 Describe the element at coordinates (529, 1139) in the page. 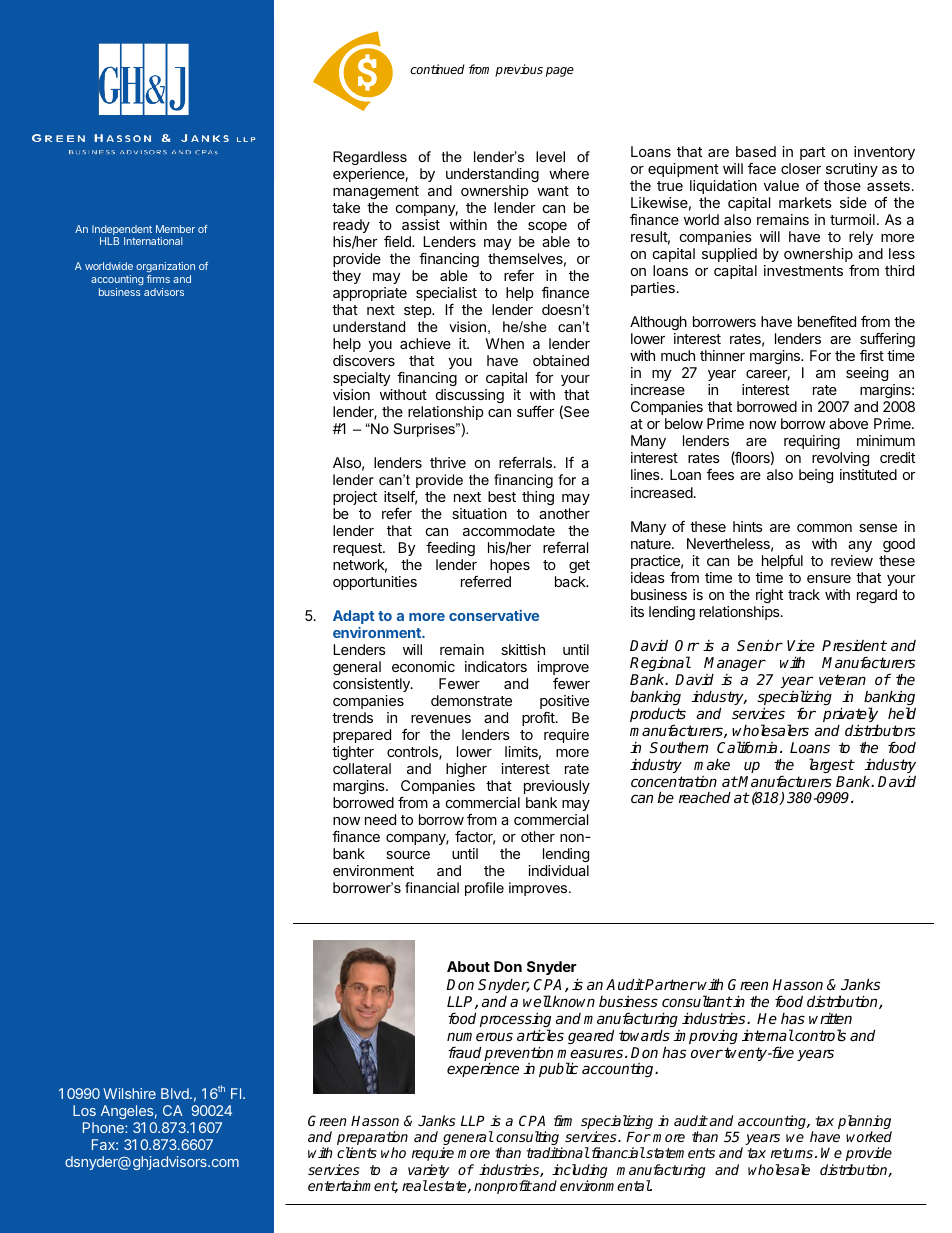

I see `consulting` at that location.
